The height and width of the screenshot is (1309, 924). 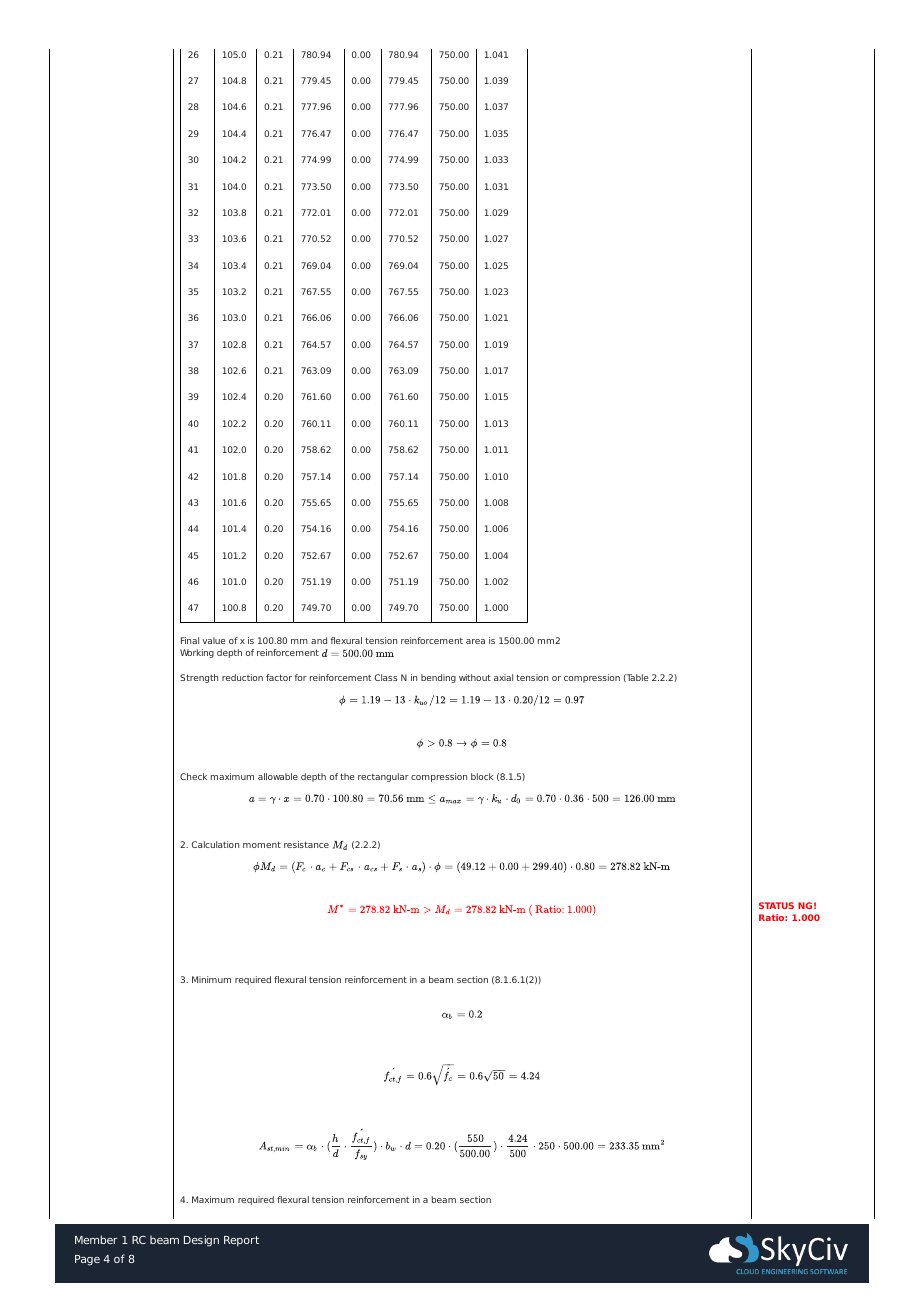 What do you see at coordinates (347, 776) in the screenshot?
I see `the` at bounding box center [347, 776].
